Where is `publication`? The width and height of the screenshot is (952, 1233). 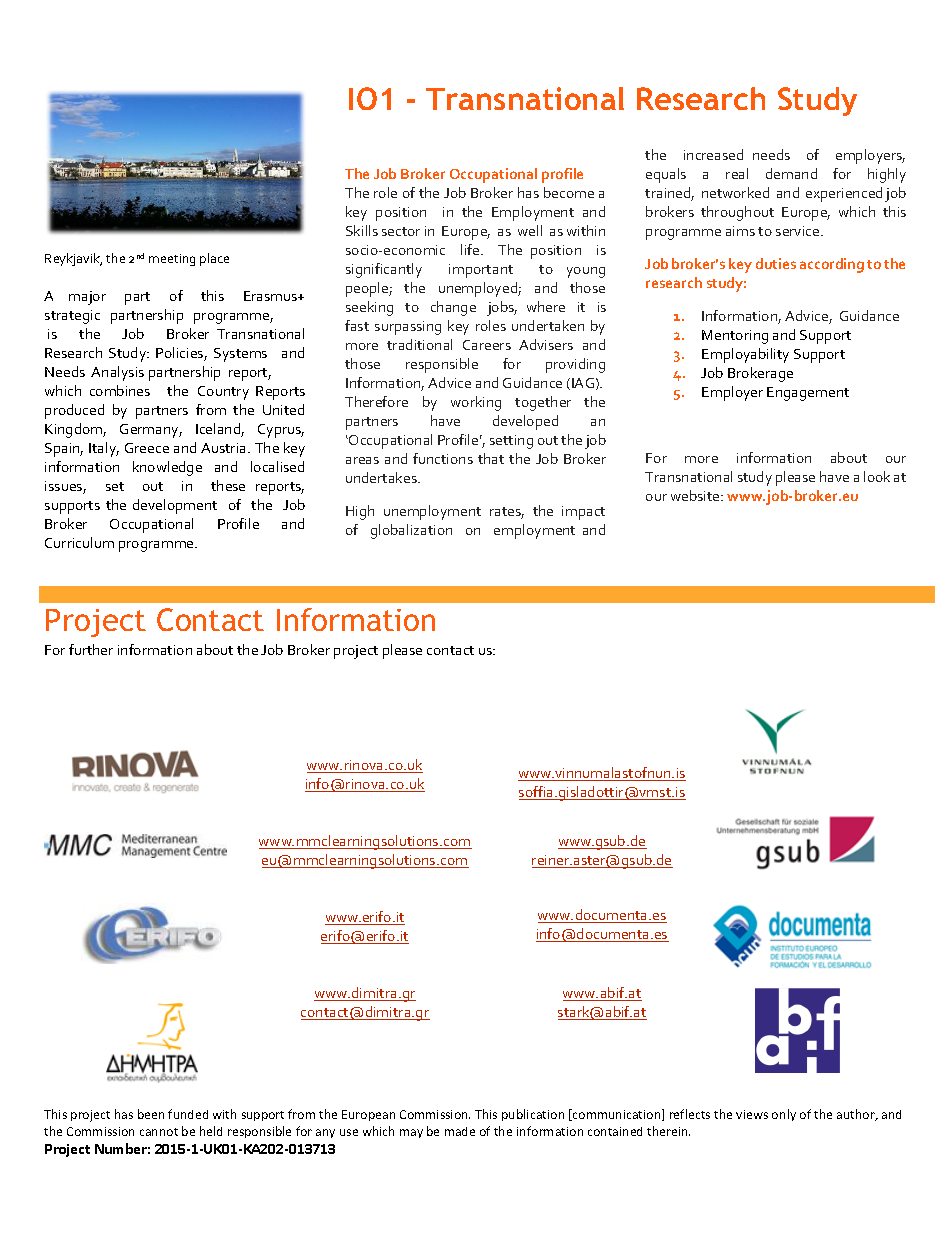
publication is located at coordinates (533, 1115).
